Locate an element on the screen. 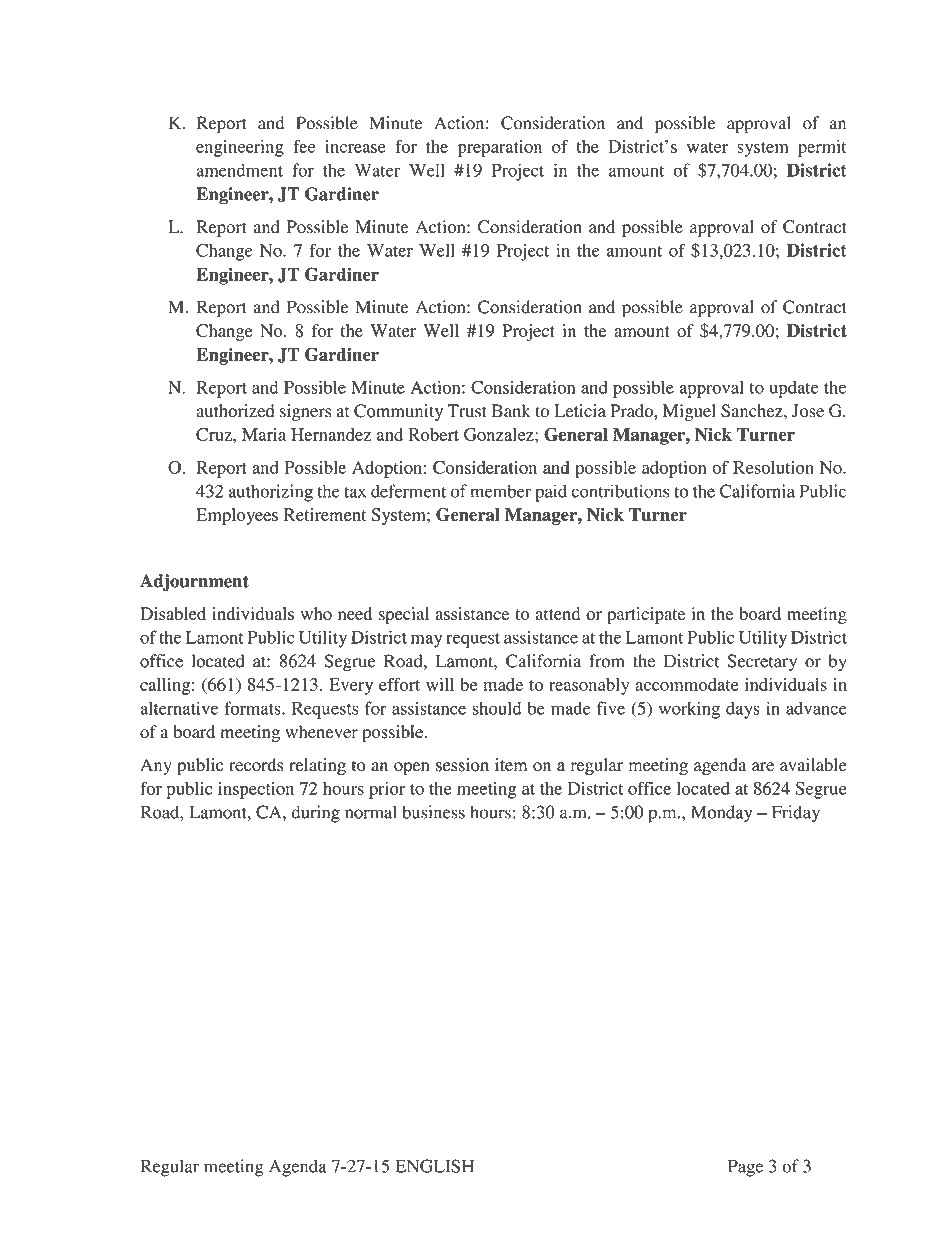  Page is located at coordinates (745, 1168).
